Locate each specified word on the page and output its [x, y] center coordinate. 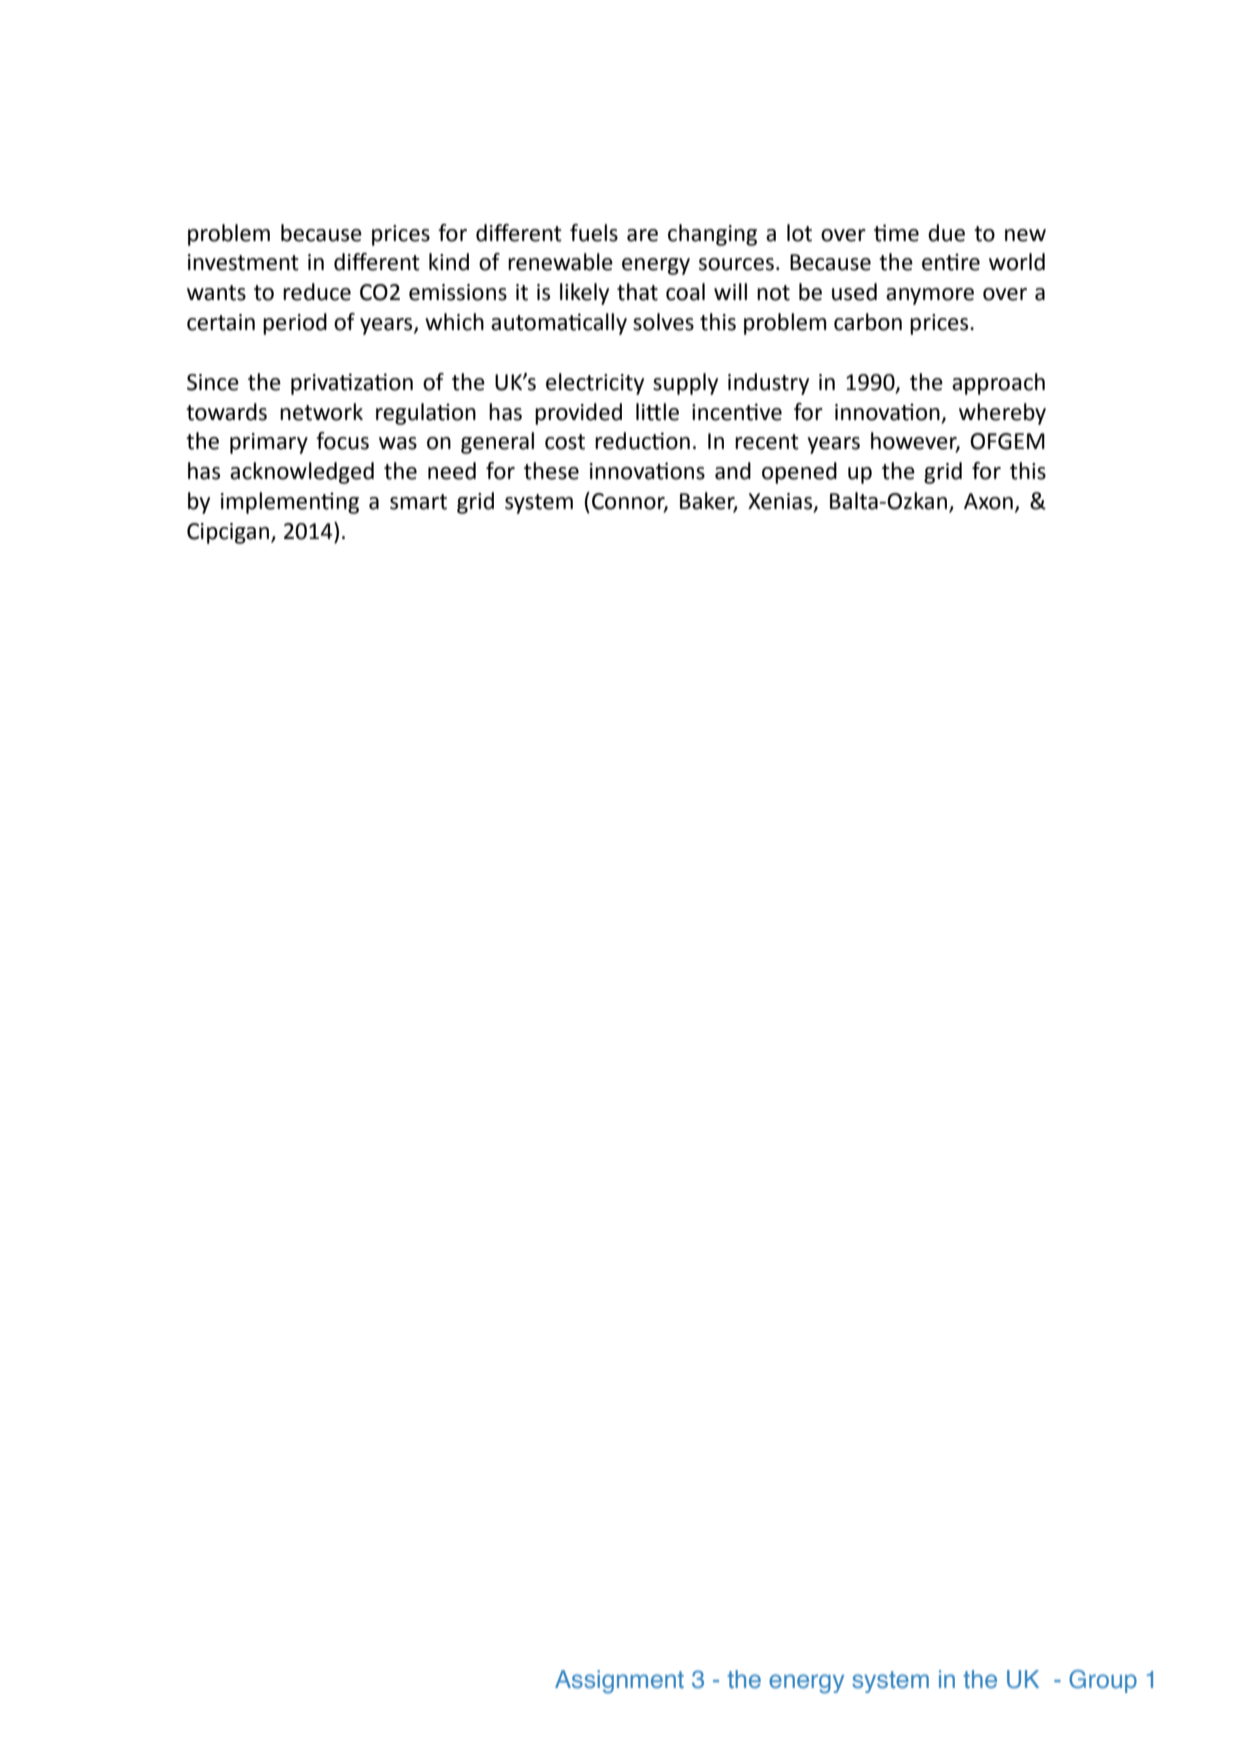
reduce [317, 292]
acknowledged [302, 473]
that [637, 292]
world [1017, 262]
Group [1103, 1681]
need [452, 471]
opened [799, 473]
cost [565, 442]
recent [767, 442]
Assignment [619, 1682]
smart [418, 502]
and [733, 471]
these [551, 471]
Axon [988, 501]
